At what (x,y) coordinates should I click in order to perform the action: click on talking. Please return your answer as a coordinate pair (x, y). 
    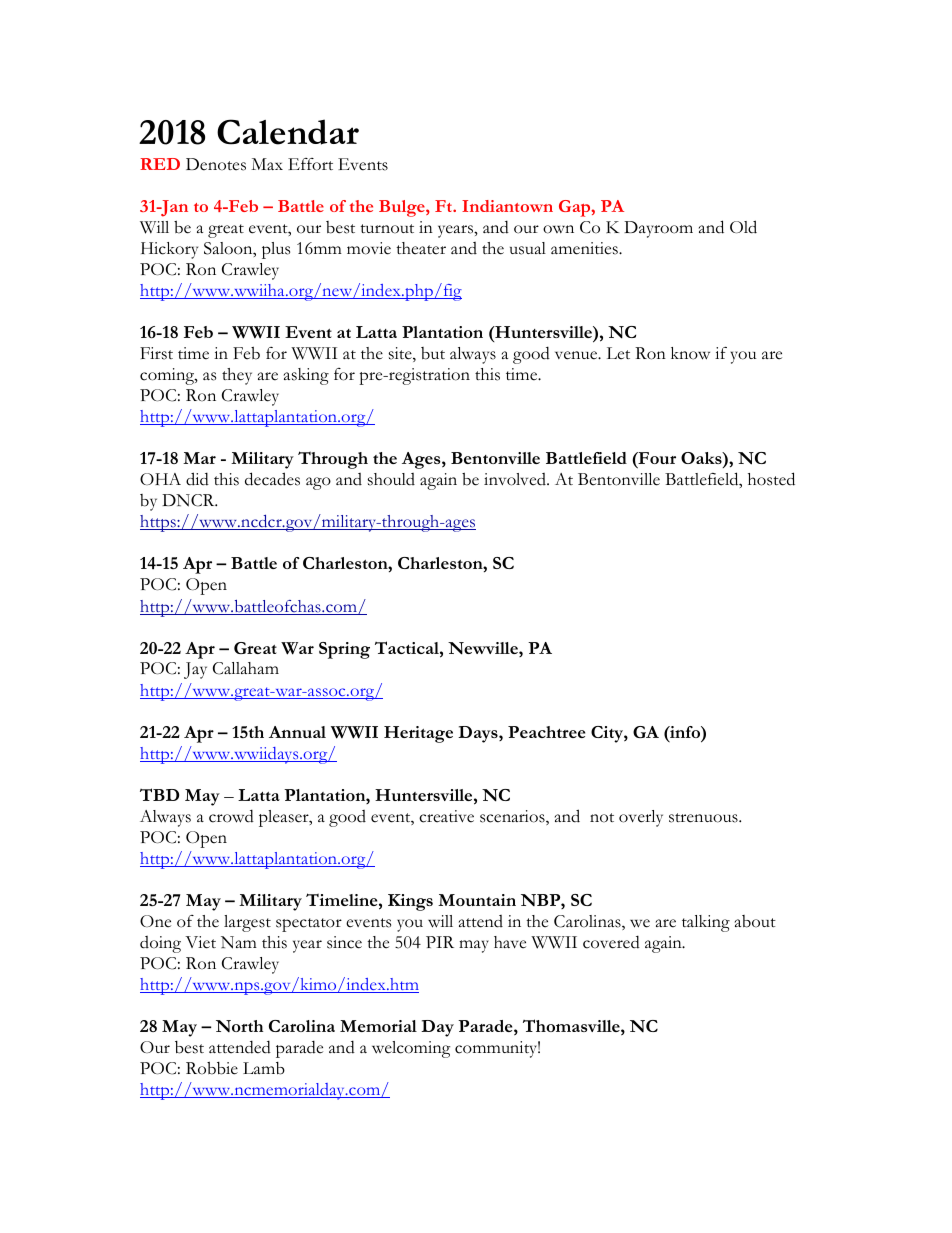
    Looking at the image, I should click on (706, 923).
